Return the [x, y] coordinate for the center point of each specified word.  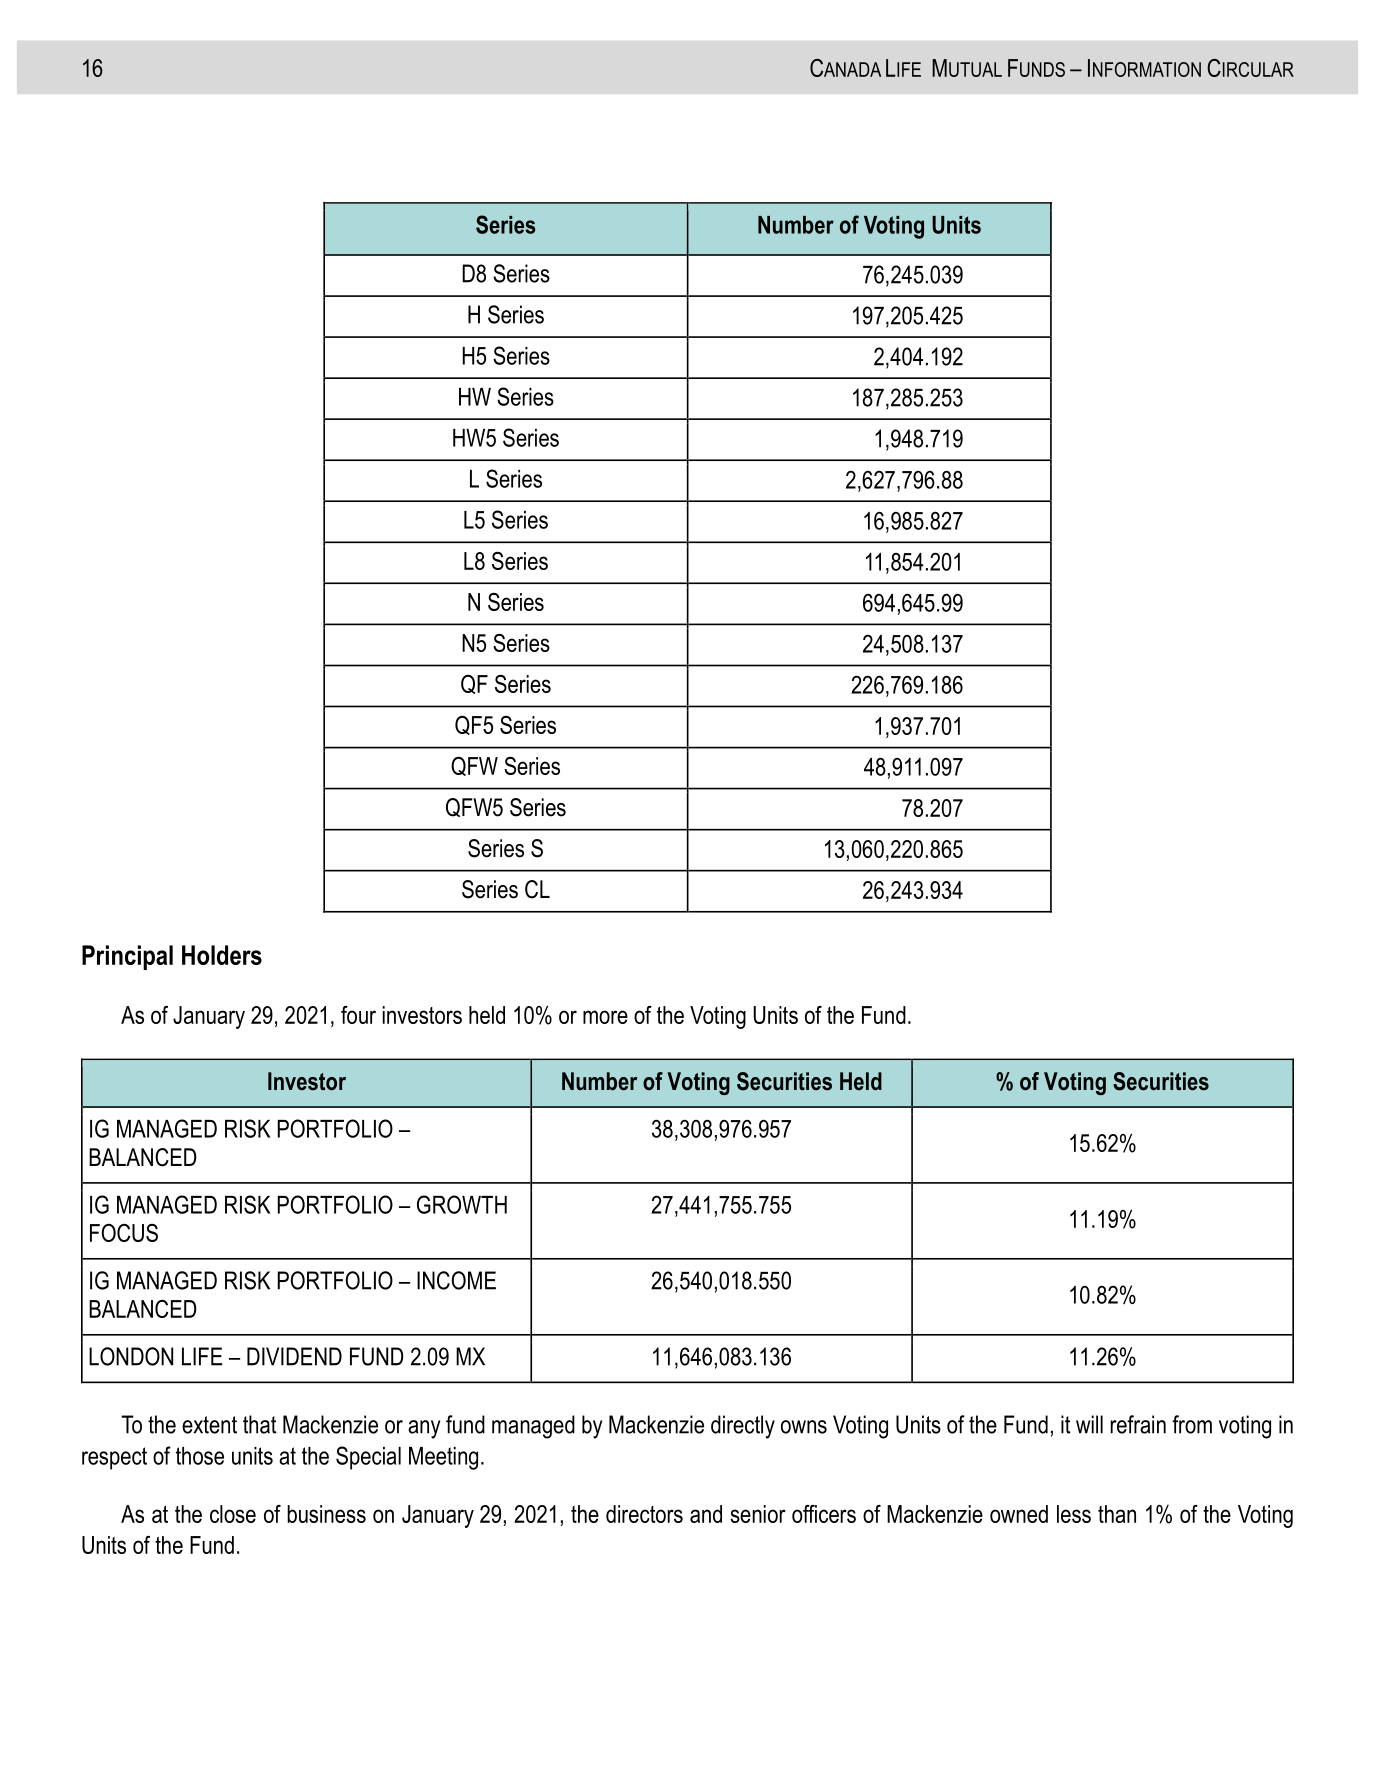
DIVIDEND [294, 1356]
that [259, 1424]
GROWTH [462, 1204]
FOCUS [124, 1233]
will [1089, 1424]
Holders [222, 955]
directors [644, 1514]
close [233, 1514]
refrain [1138, 1424]
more [605, 1017]
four [358, 1015]
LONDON [131, 1356]
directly [743, 1427]
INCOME [456, 1280]
